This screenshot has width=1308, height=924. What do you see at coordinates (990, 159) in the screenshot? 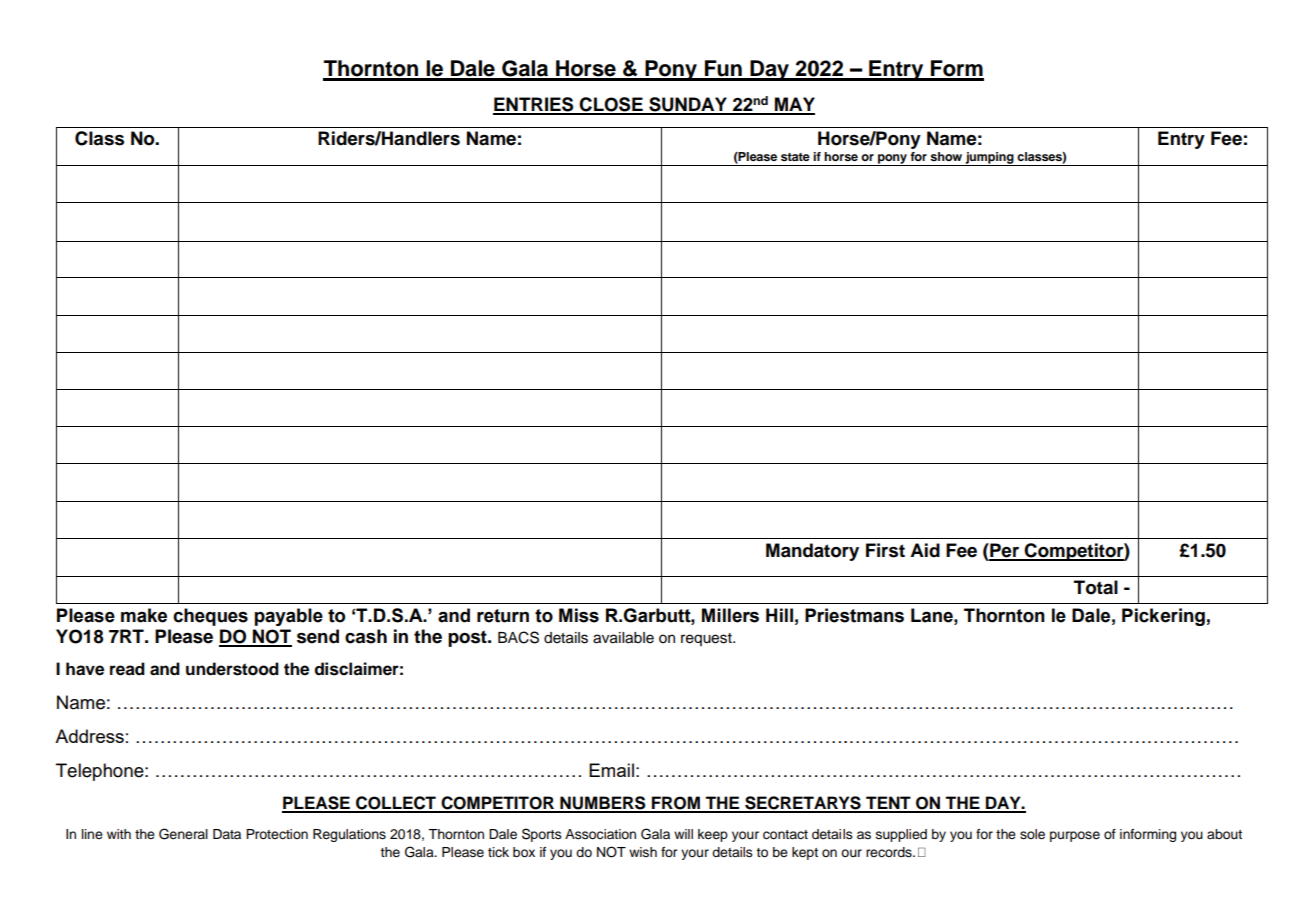
I see `jumping` at bounding box center [990, 159].
